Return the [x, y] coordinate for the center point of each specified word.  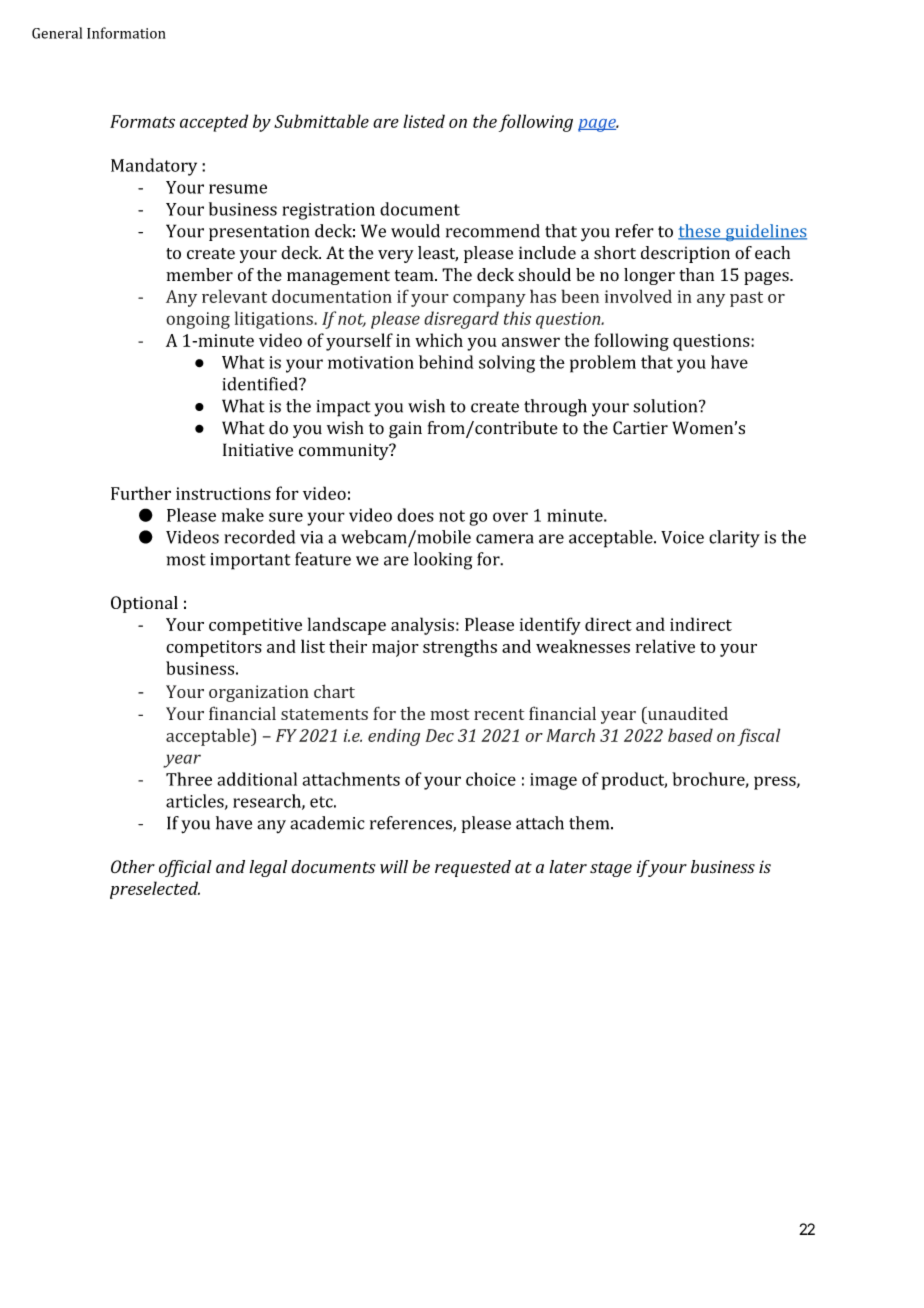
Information [126, 33]
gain [405, 430]
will [394, 867]
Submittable [321, 121]
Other [133, 866]
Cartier [640, 428]
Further [141, 493]
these [700, 232]
